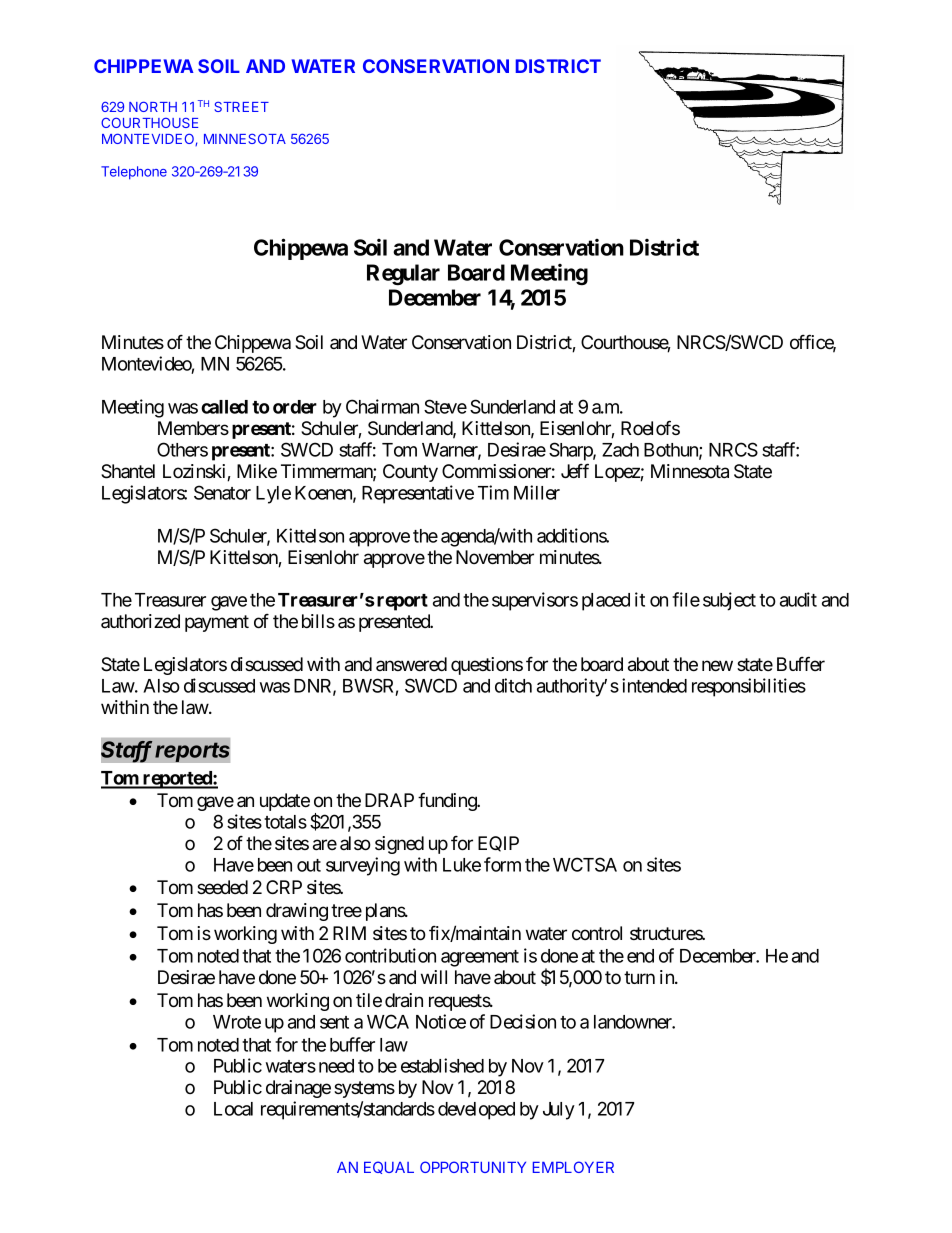 The width and height of the page is (952, 1233). What do you see at coordinates (285, 802) in the page?
I see `update` at bounding box center [285, 802].
